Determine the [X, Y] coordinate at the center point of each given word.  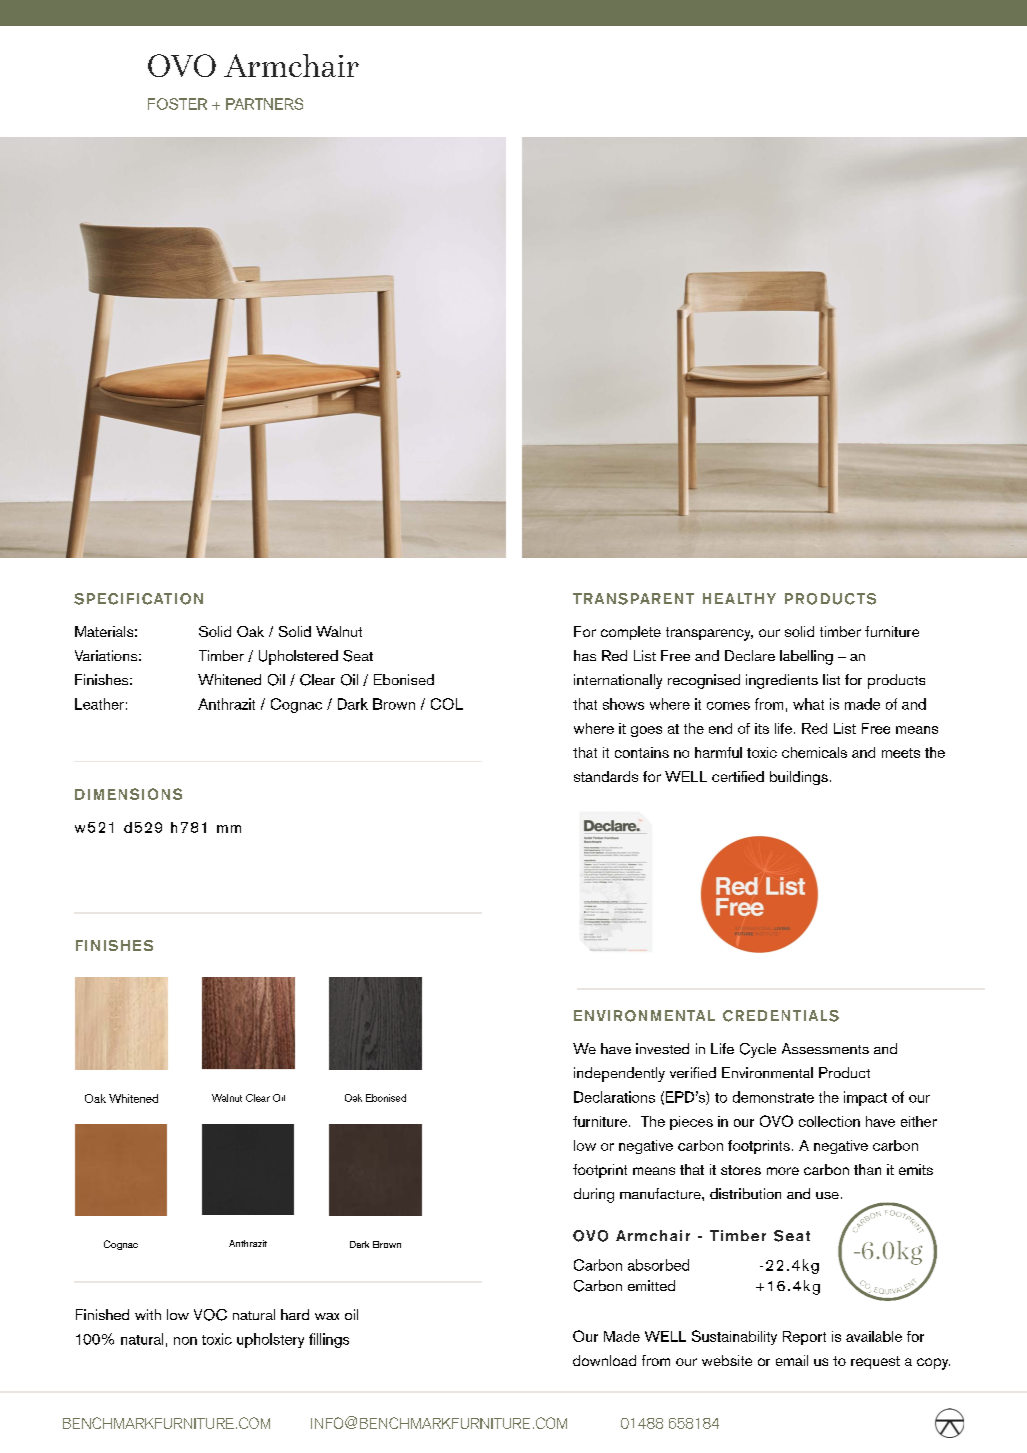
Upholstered [298, 657]
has [585, 655]
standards [606, 776]
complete [631, 633]
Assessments [825, 1048]
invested [662, 1048]
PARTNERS [264, 104]
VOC [210, 1315]
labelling [806, 657]
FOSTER [177, 104]
